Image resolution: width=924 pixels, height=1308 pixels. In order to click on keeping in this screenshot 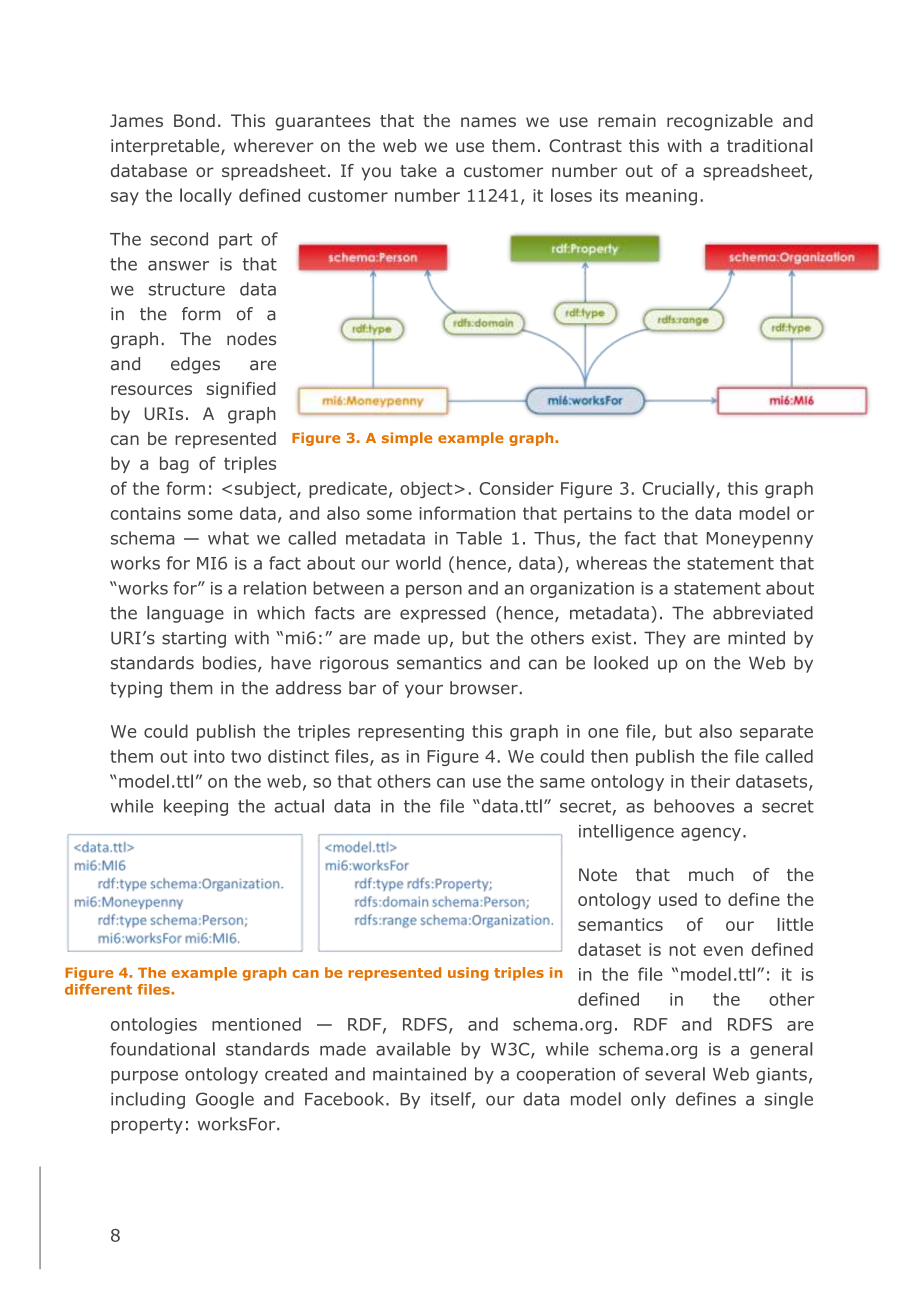, I will do `click(196, 807)`.
